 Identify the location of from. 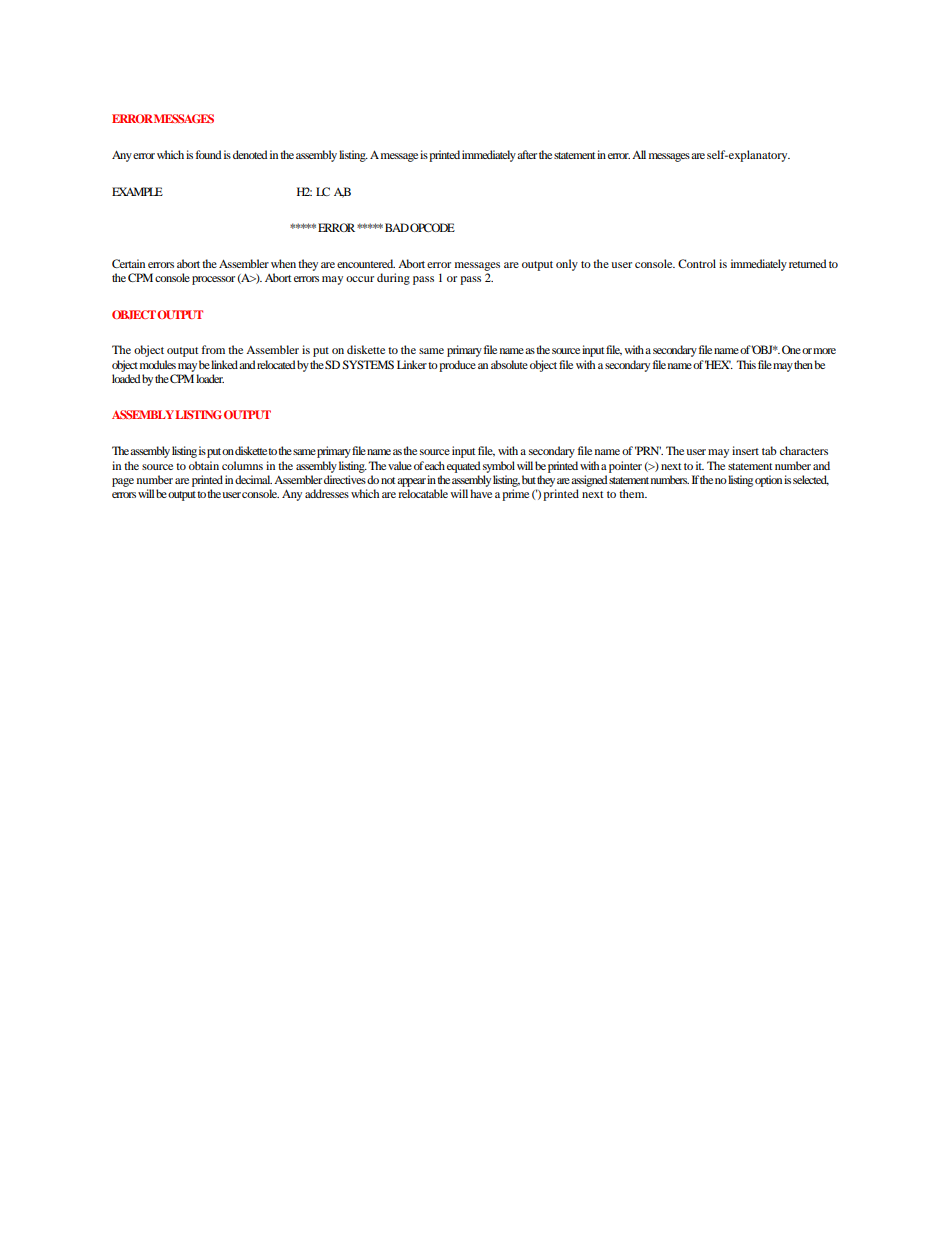
(213, 349).
